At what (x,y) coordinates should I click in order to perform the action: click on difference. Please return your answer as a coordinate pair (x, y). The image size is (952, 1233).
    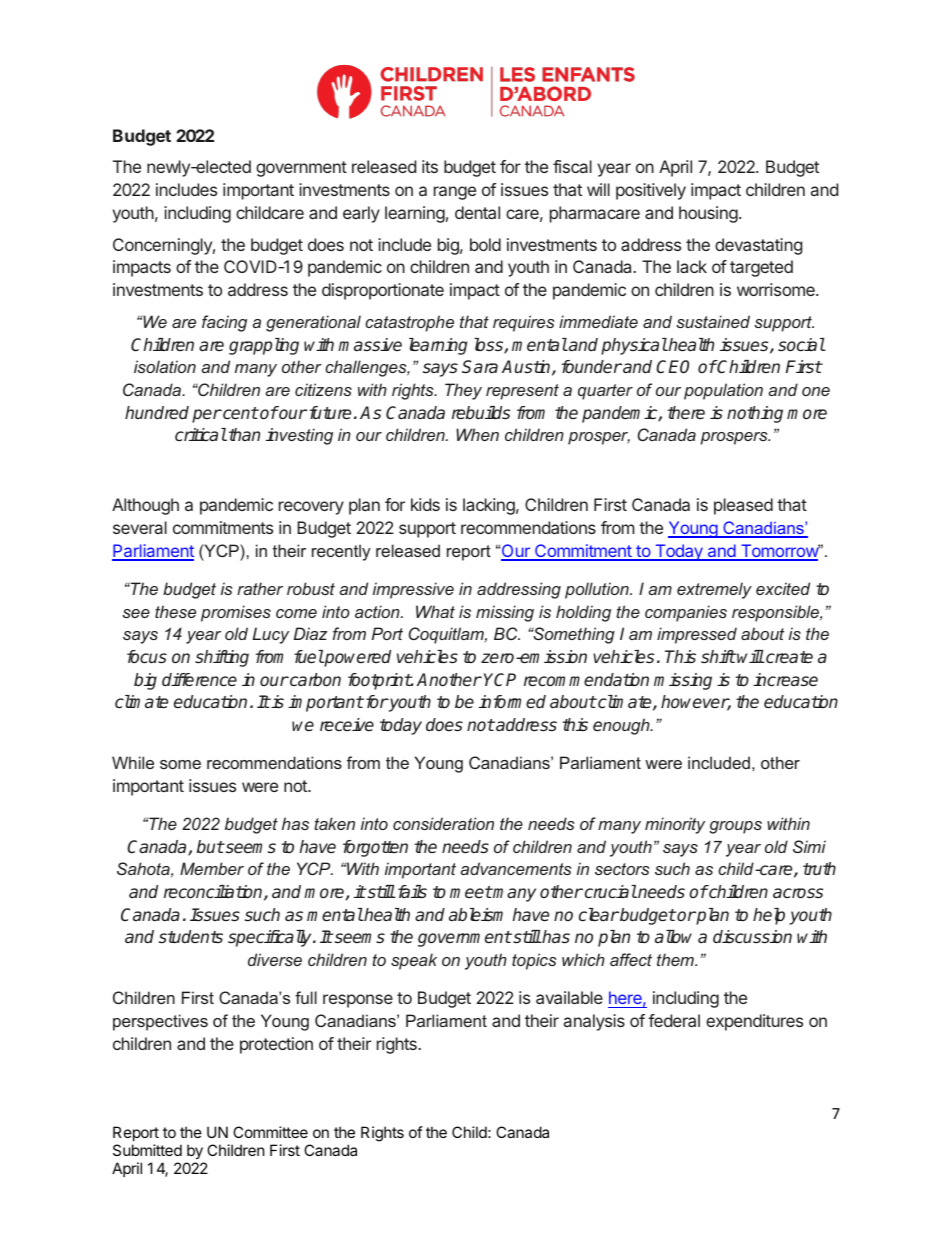
    Looking at the image, I should click on (199, 679).
